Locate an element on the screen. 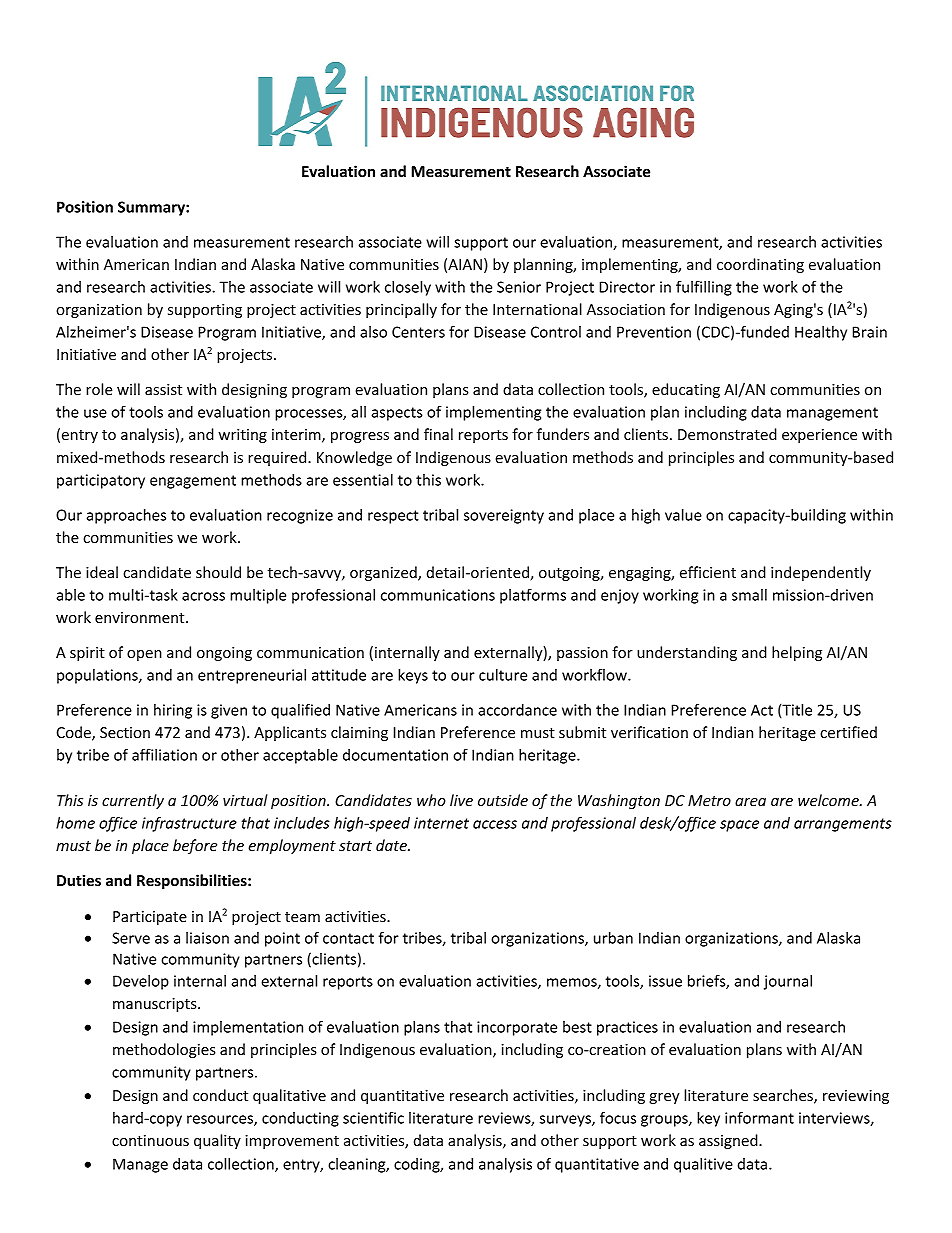 This screenshot has width=952, height=1233. platforms is located at coordinates (533, 596).
